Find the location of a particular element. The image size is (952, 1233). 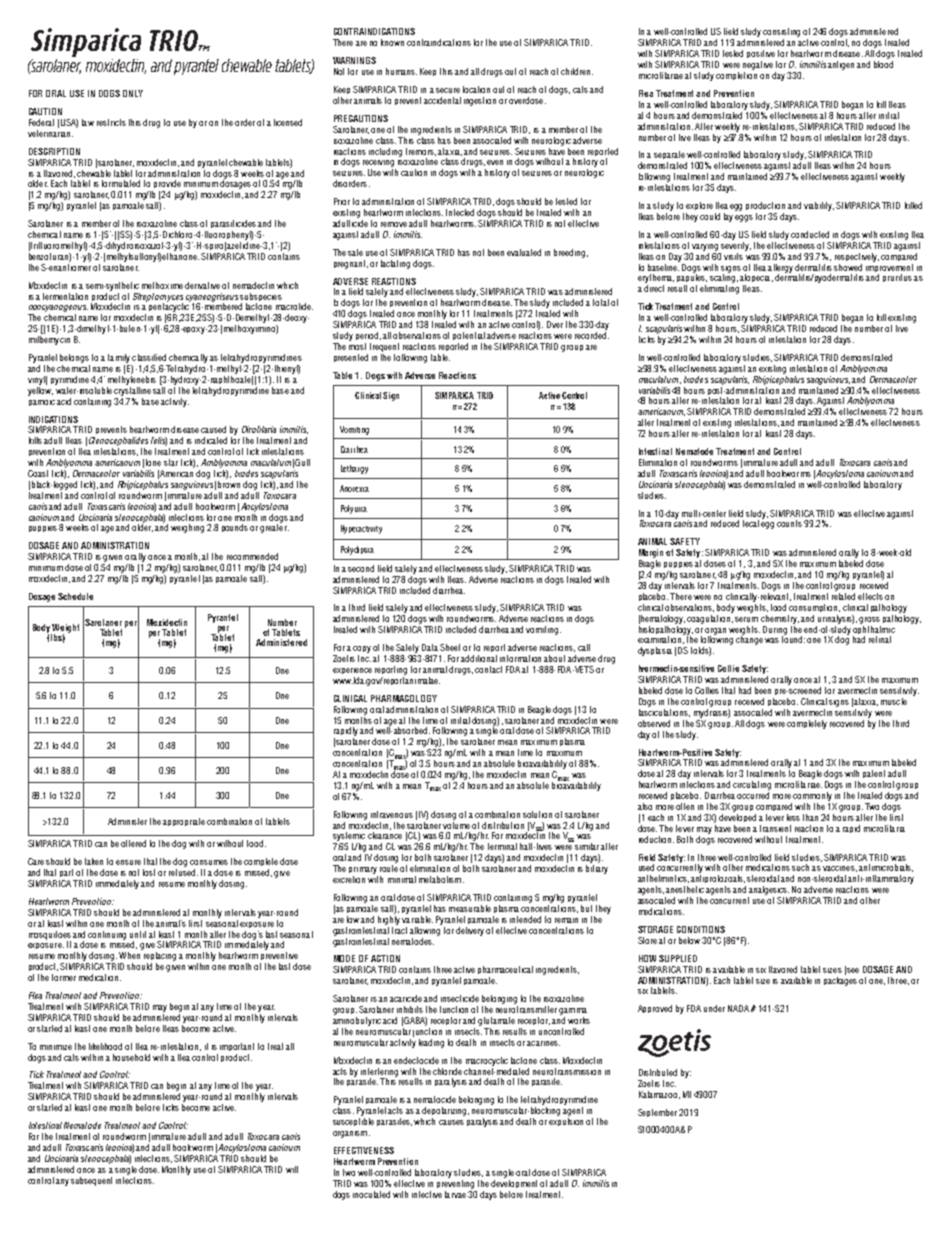

negative is located at coordinates (758, 65).
